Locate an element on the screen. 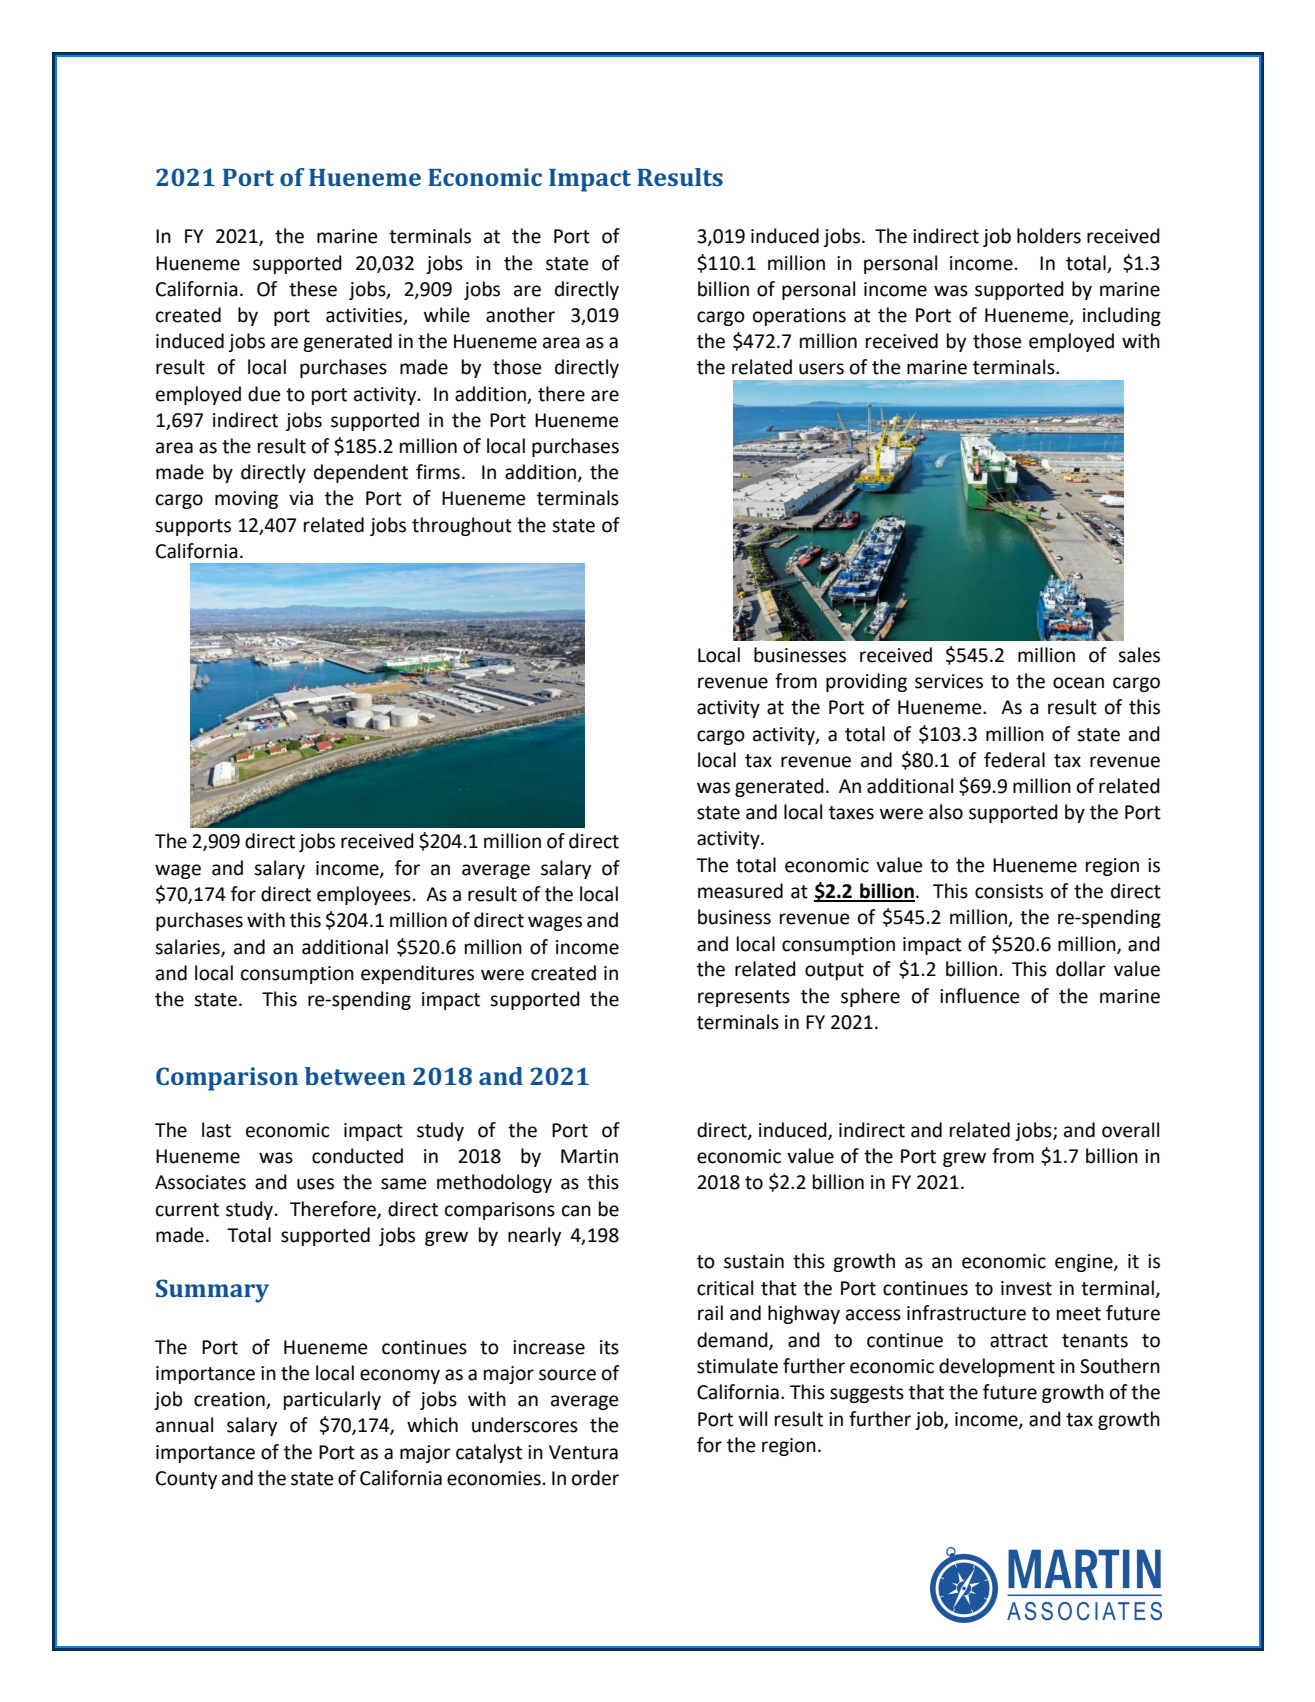 The height and width of the screenshot is (1702, 1315). operations is located at coordinates (799, 317).
